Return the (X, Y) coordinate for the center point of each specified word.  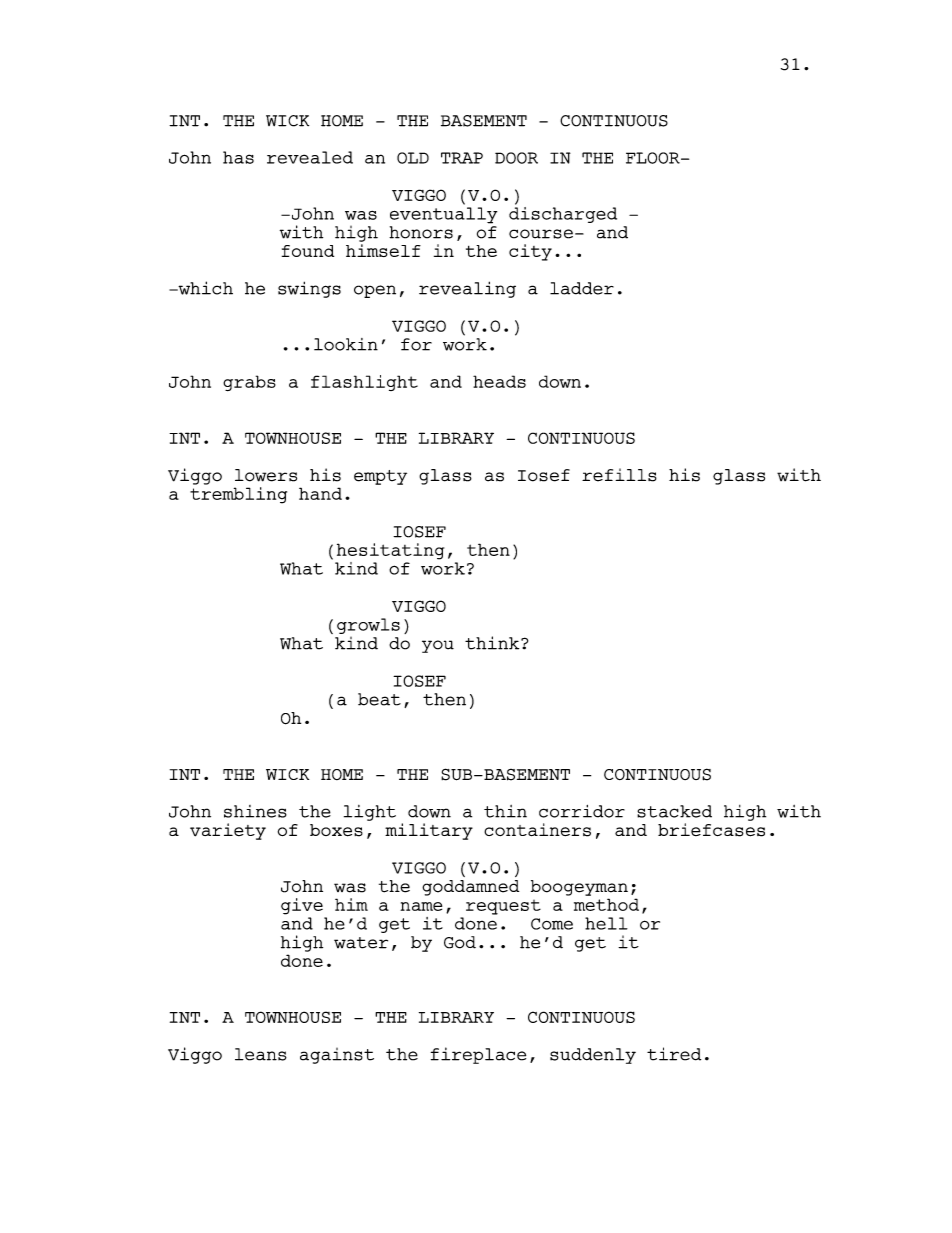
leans (261, 1054)
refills (619, 475)
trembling (238, 495)
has (238, 157)
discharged (563, 213)
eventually (443, 215)
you (438, 646)
